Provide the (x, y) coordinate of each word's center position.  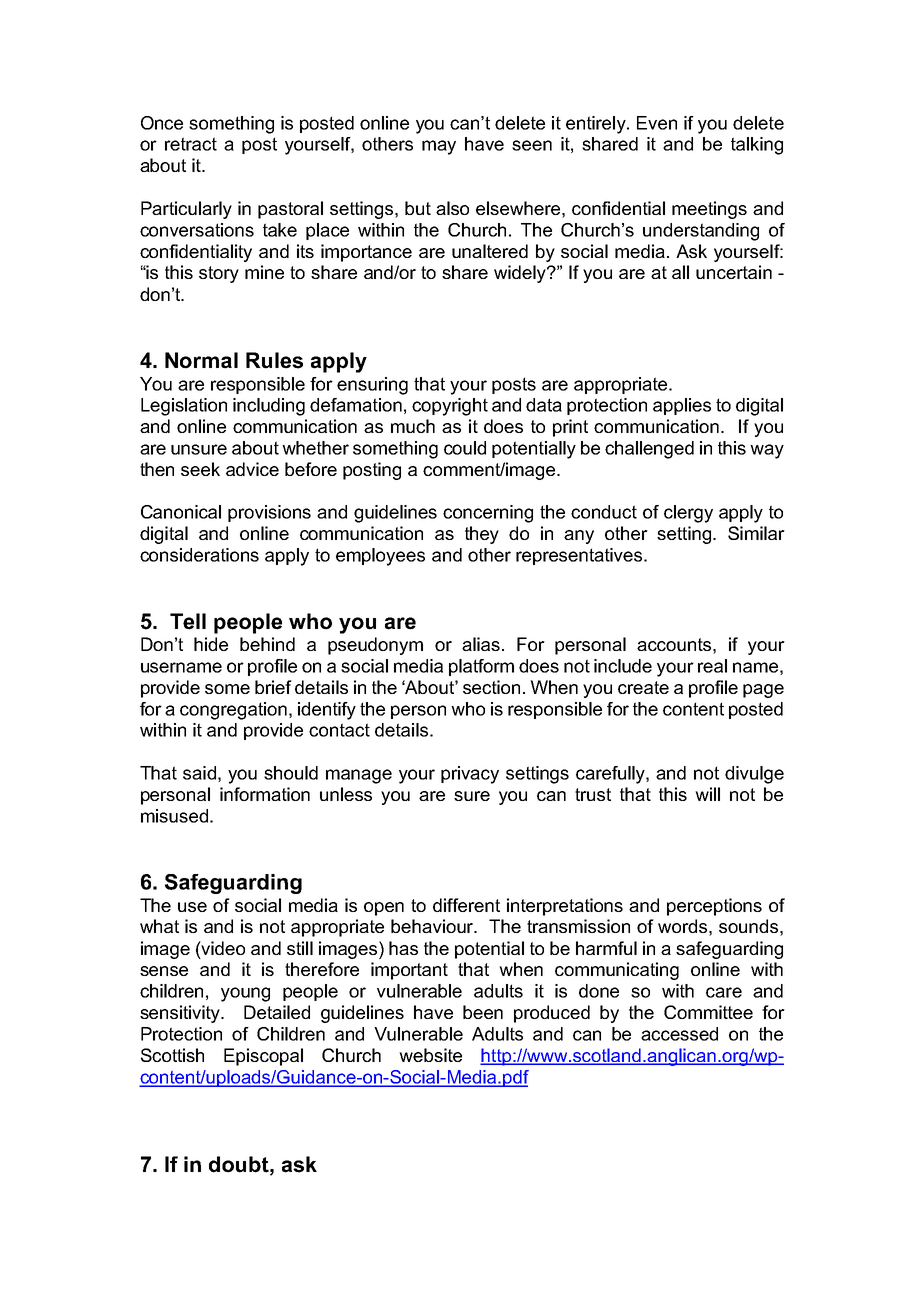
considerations (199, 555)
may (439, 147)
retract (191, 144)
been (483, 1012)
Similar (756, 533)
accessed (679, 1034)
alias (481, 644)
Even (657, 123)
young (245, 994)
